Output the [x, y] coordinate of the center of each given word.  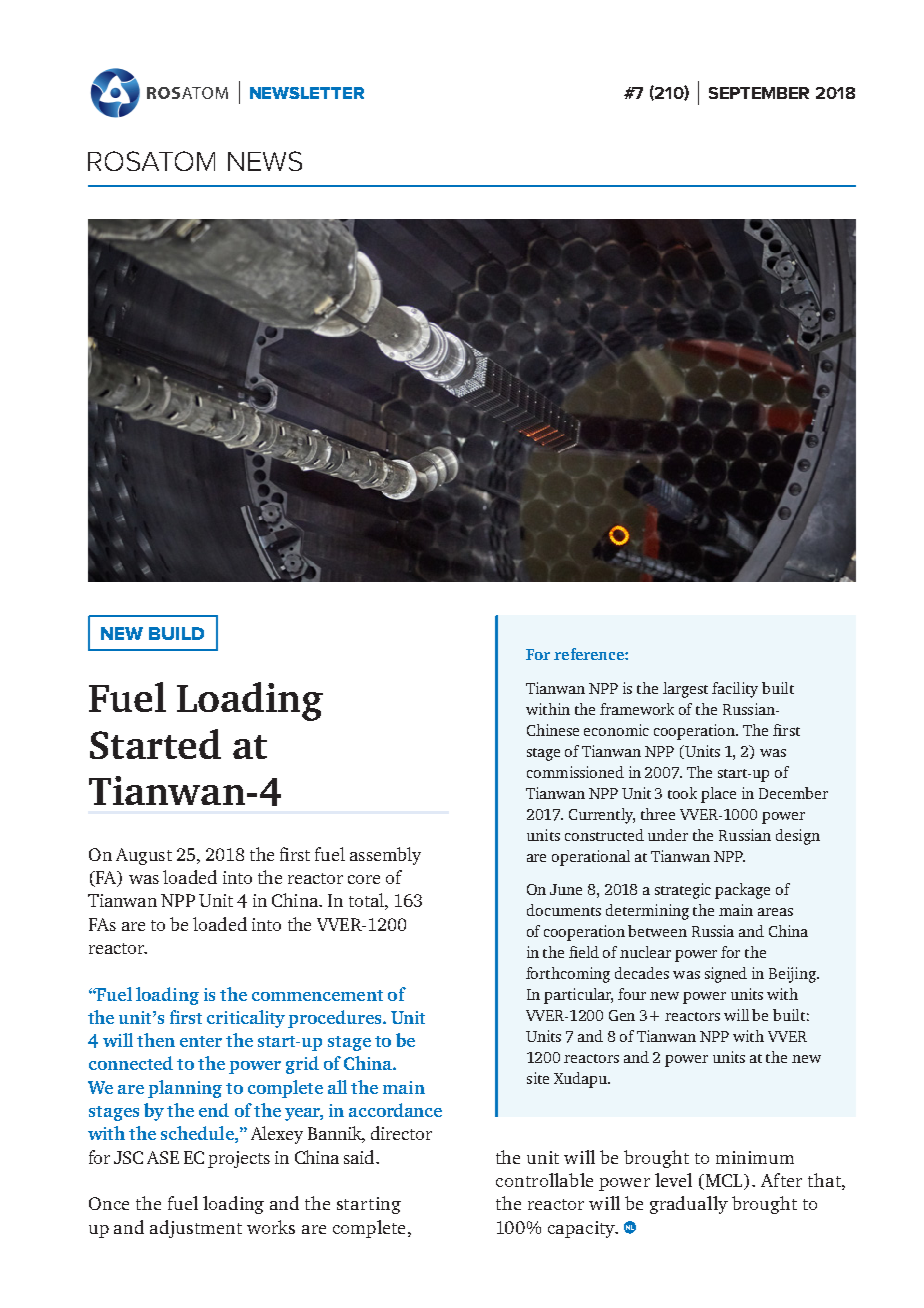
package [742, 891]
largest [685, 690]
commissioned [575, 772]
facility [735, 690]
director [401, 1133]
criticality [246, 1019]
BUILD [176, 633]
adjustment [196, 1229]
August [144, 856]
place [718, 795]
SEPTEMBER [759, 93]
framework [637, 709]
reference [590, 654]
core [364, 879]
